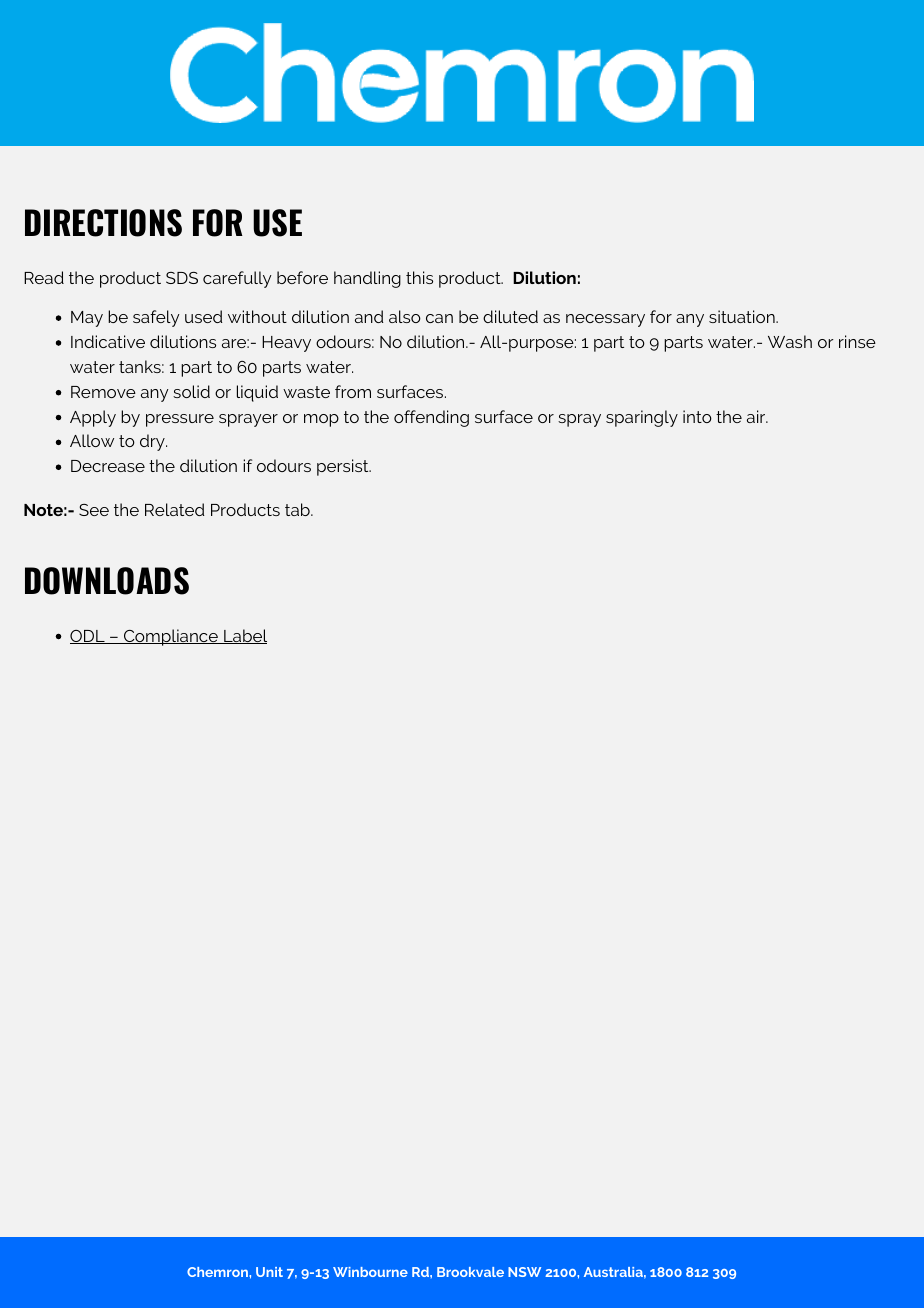 The height and width of the image is (1308, 924). What do you see at coordinates (524, 1272) in the image?
I see `NSW` at bounding box center [524, 1272].
